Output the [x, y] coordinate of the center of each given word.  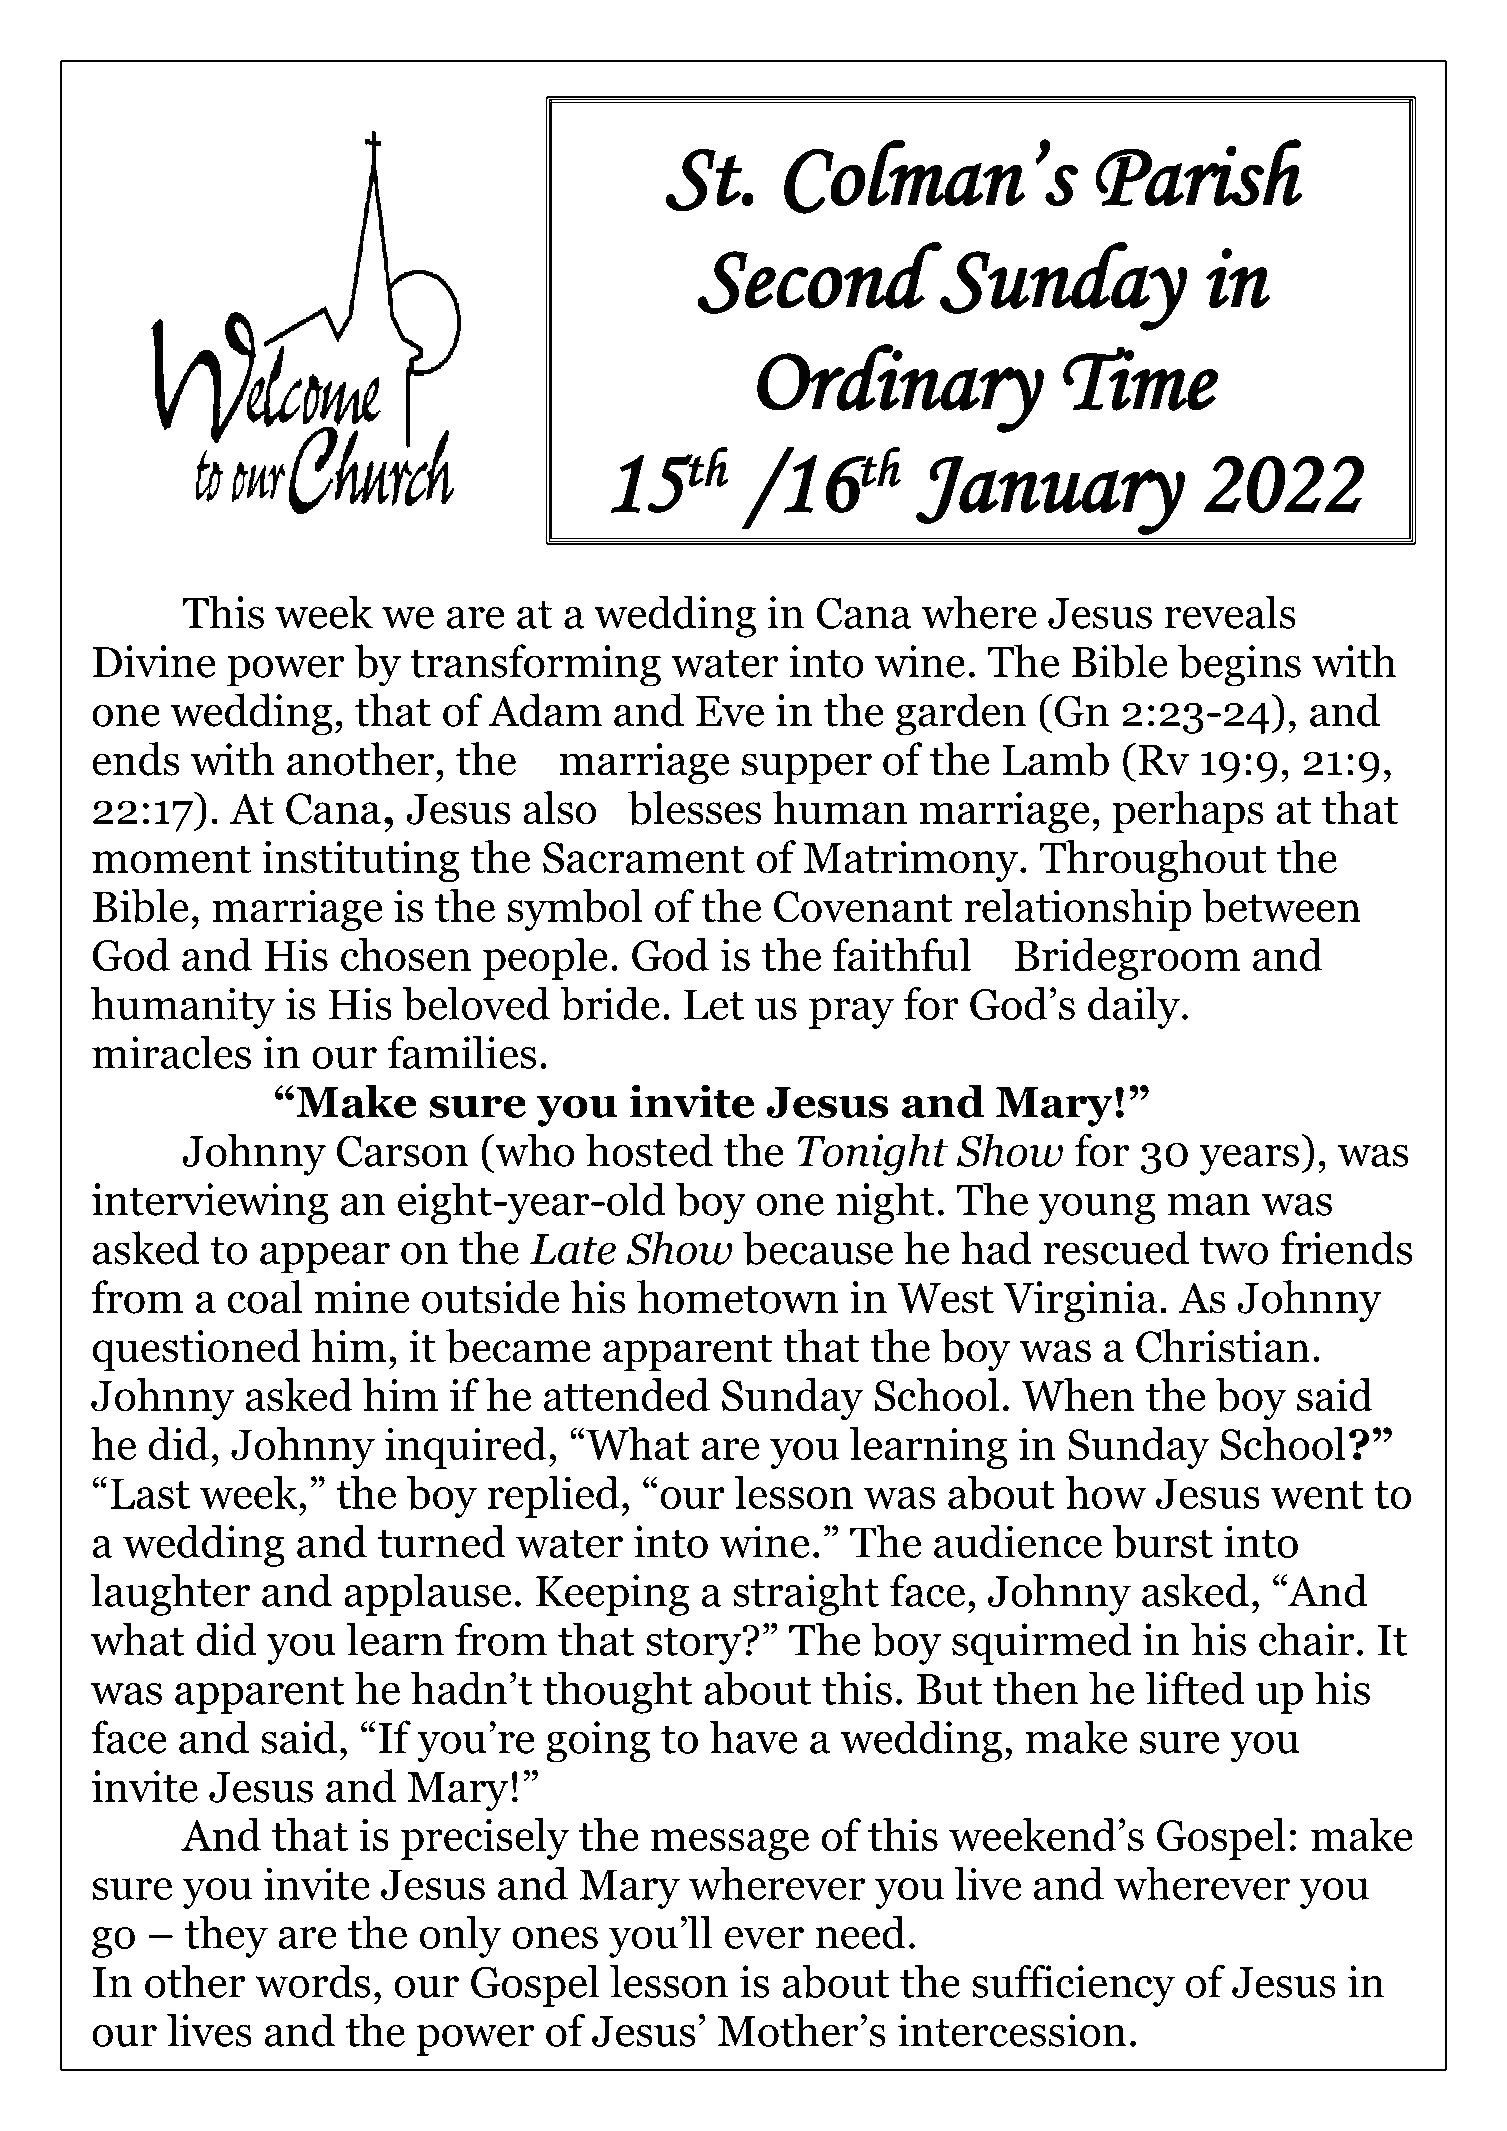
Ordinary [900, 388]
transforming [535, 665]
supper [807, 769]
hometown [738, 1297]
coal [265, 1297]
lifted [1195, 1688]
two [1234, 1251]
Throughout [1152, 861]
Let [714, 1004]
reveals [1230, 612]
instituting [361, 861]
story [695, 1646]
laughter [170, 1594]
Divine [154, 661]
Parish [1199, 172]
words [312, 1981]
